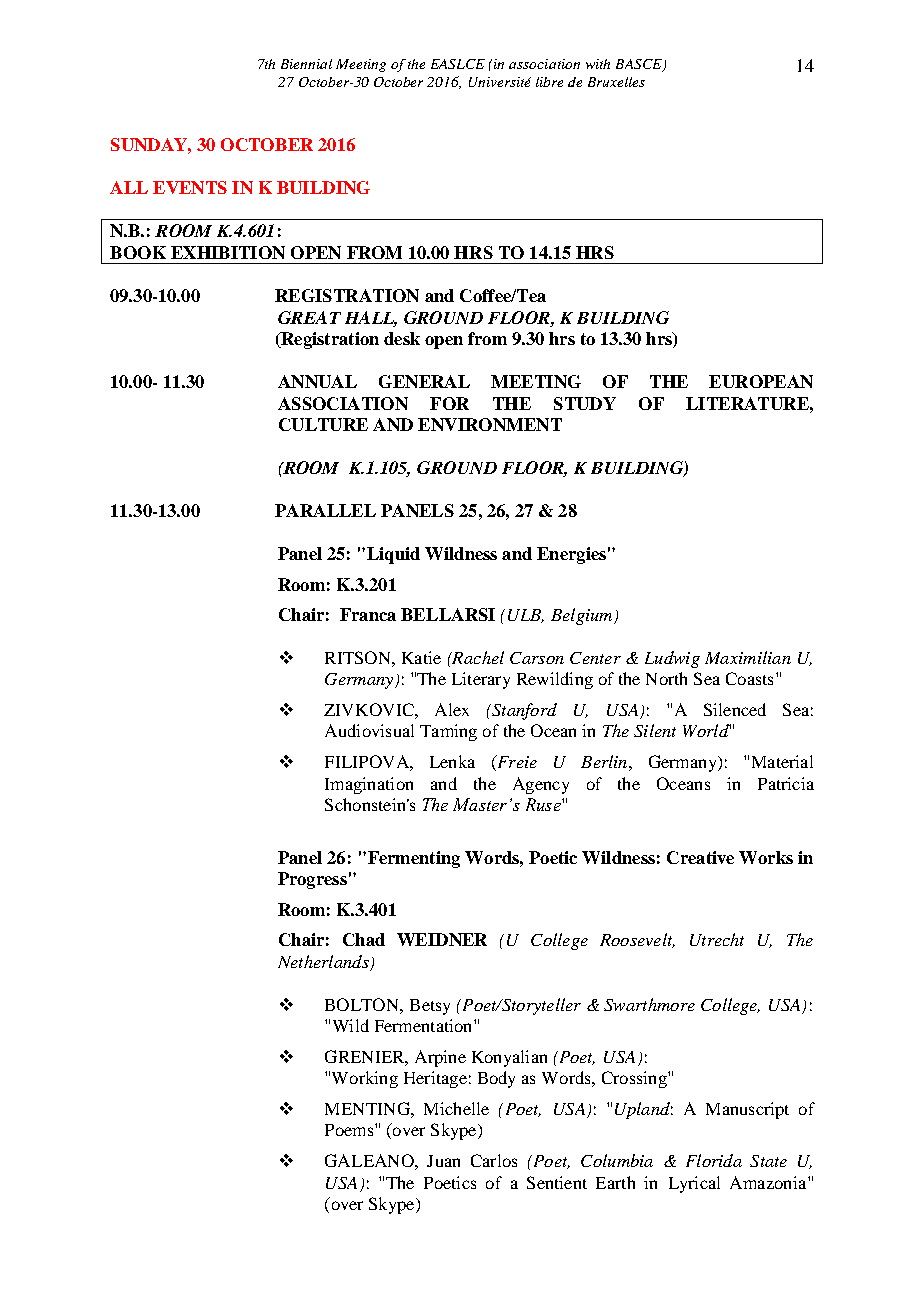 The image size is (924, 1308). Describe the element at coordinates (761, 381) in the screenshot. I see `EUROPEAN` at that location.
